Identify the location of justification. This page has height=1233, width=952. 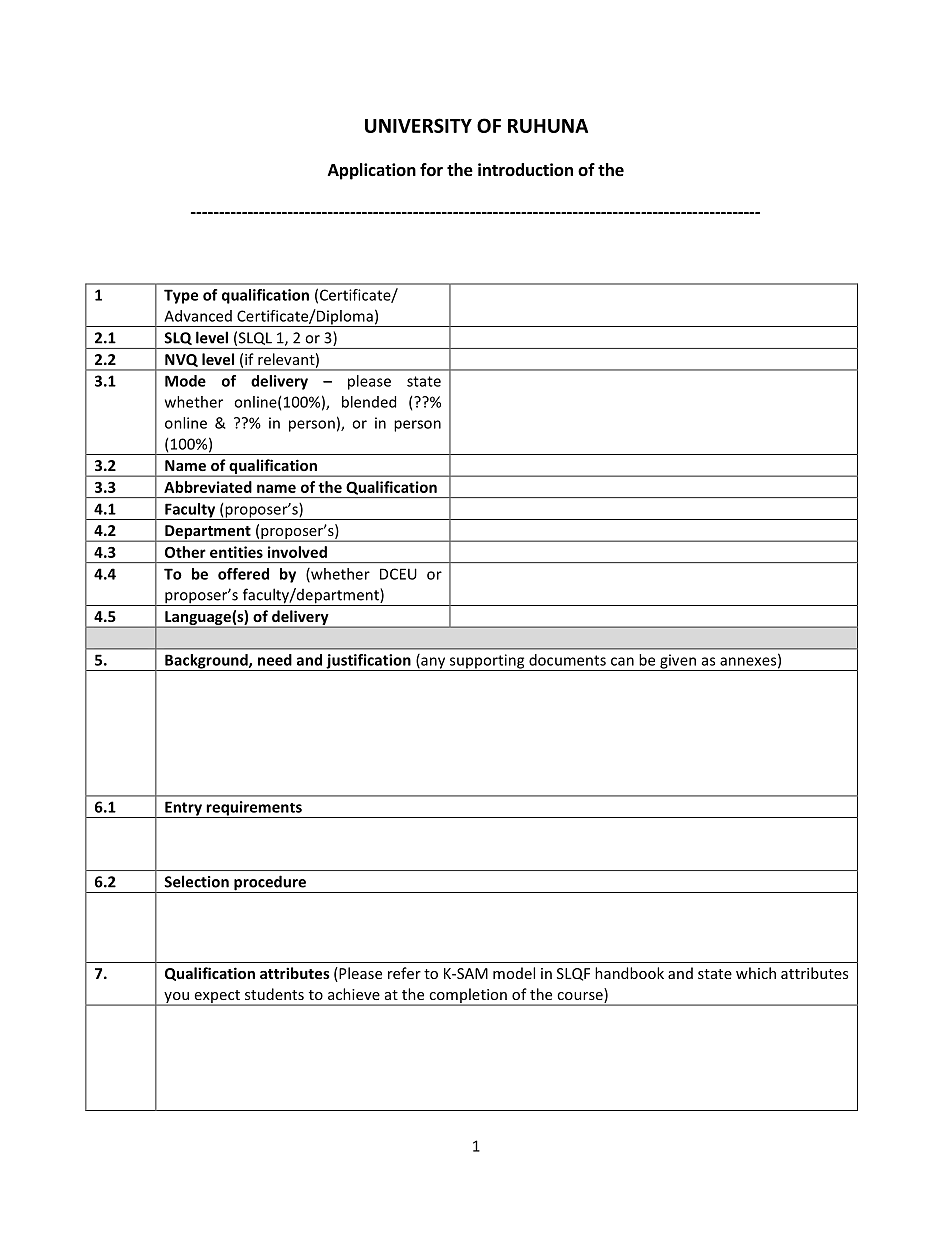
(368, 662).
